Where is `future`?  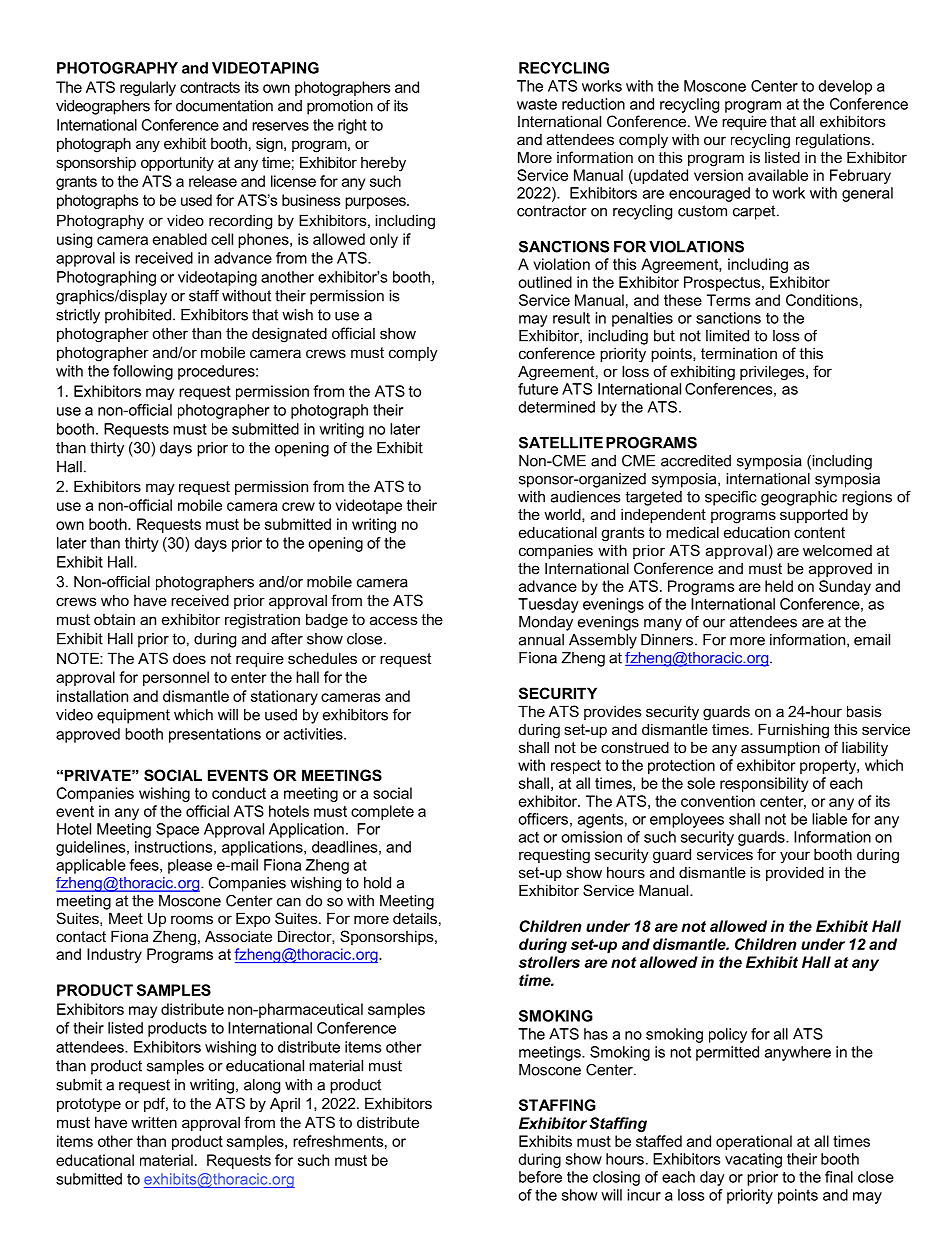
future is located at coordinates (538, 389).
